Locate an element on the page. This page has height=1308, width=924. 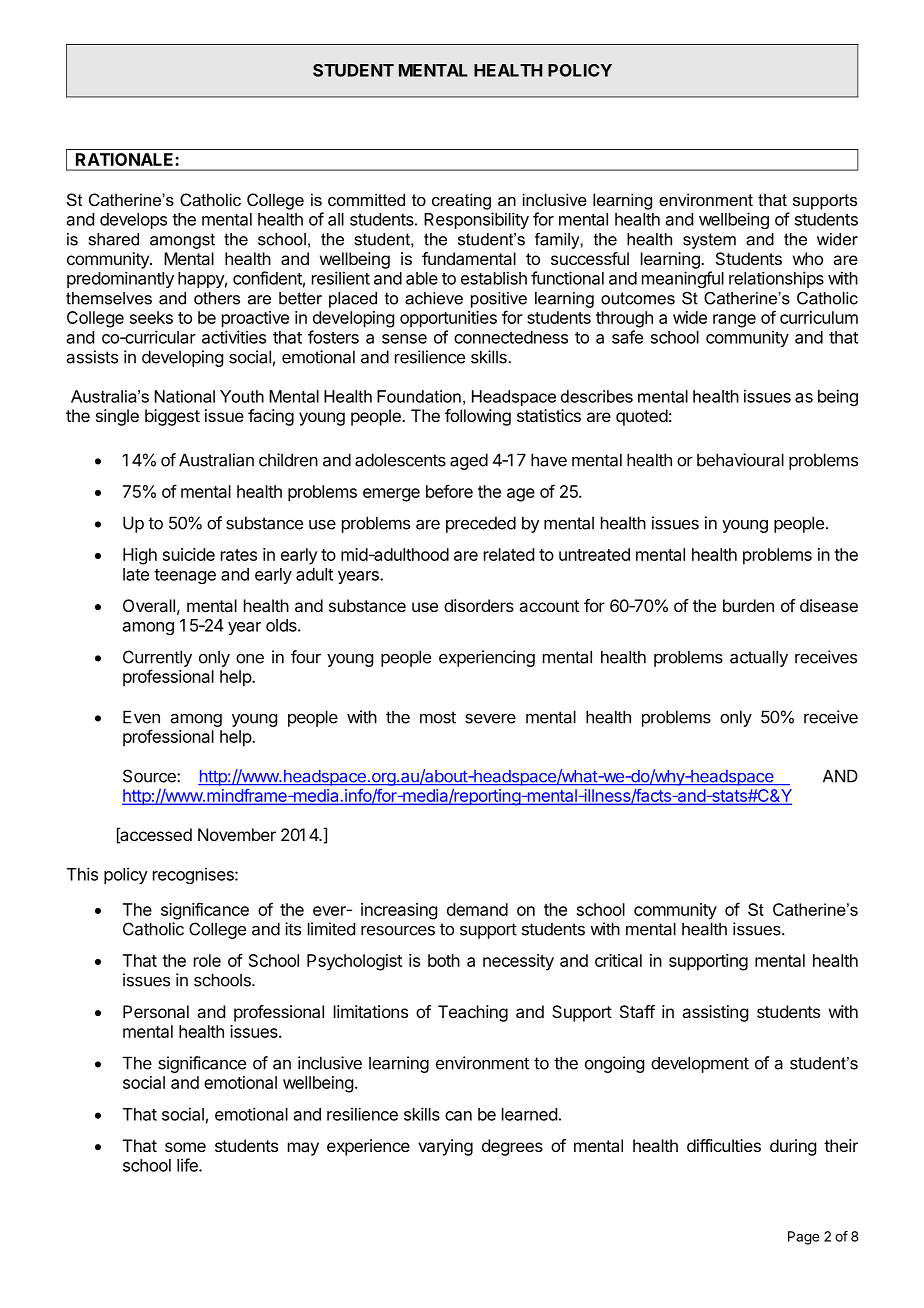
life is located at coordinates (188, 1165).
